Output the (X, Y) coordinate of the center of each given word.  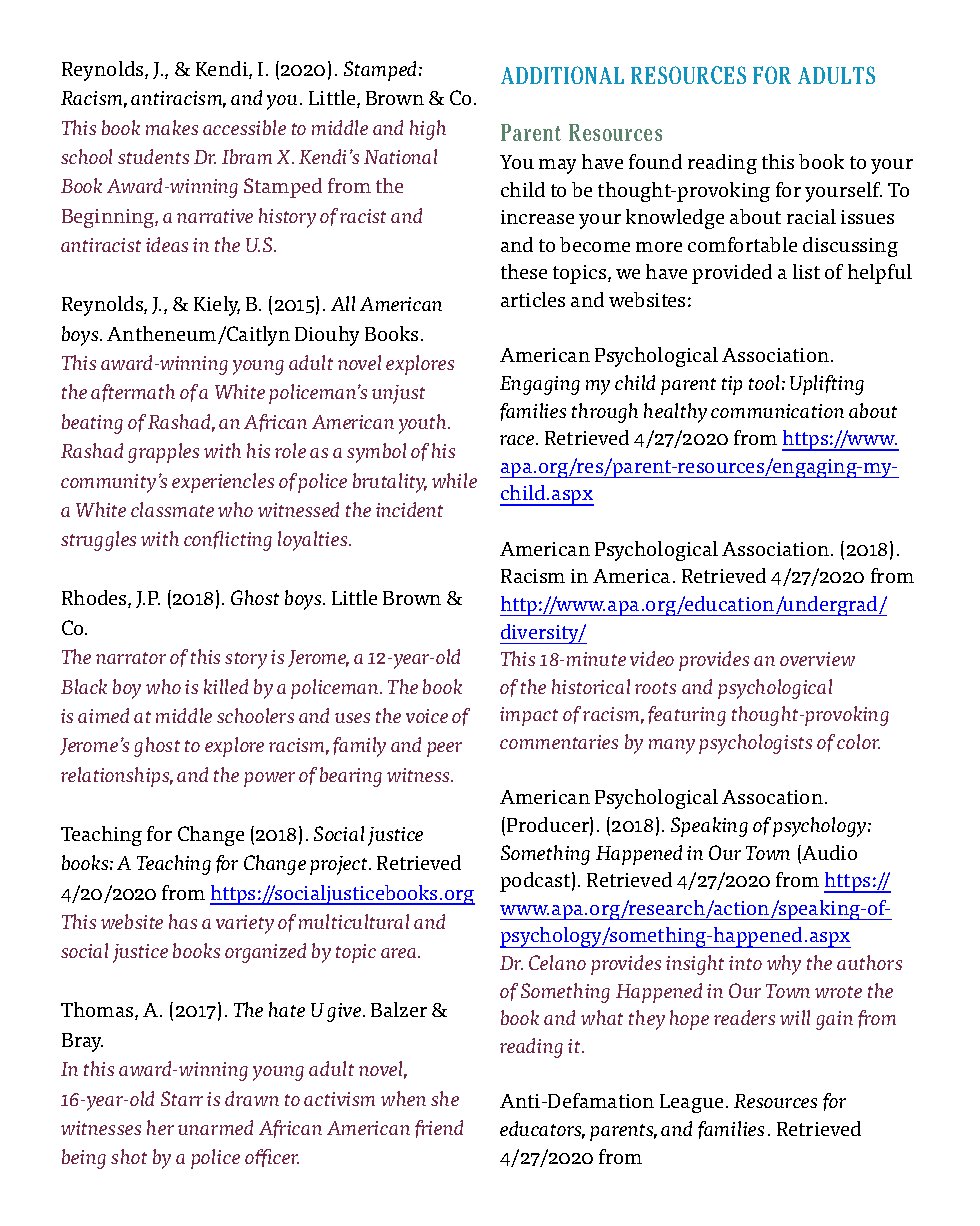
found (655, 161)
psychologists (755, 744)
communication (777, 411)
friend (439, 1129)
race (518, 440)
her (160, 1127)
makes (172, 127)
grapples (163, 453)
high (428, 130)
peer (444, 749)
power (269, 779)
